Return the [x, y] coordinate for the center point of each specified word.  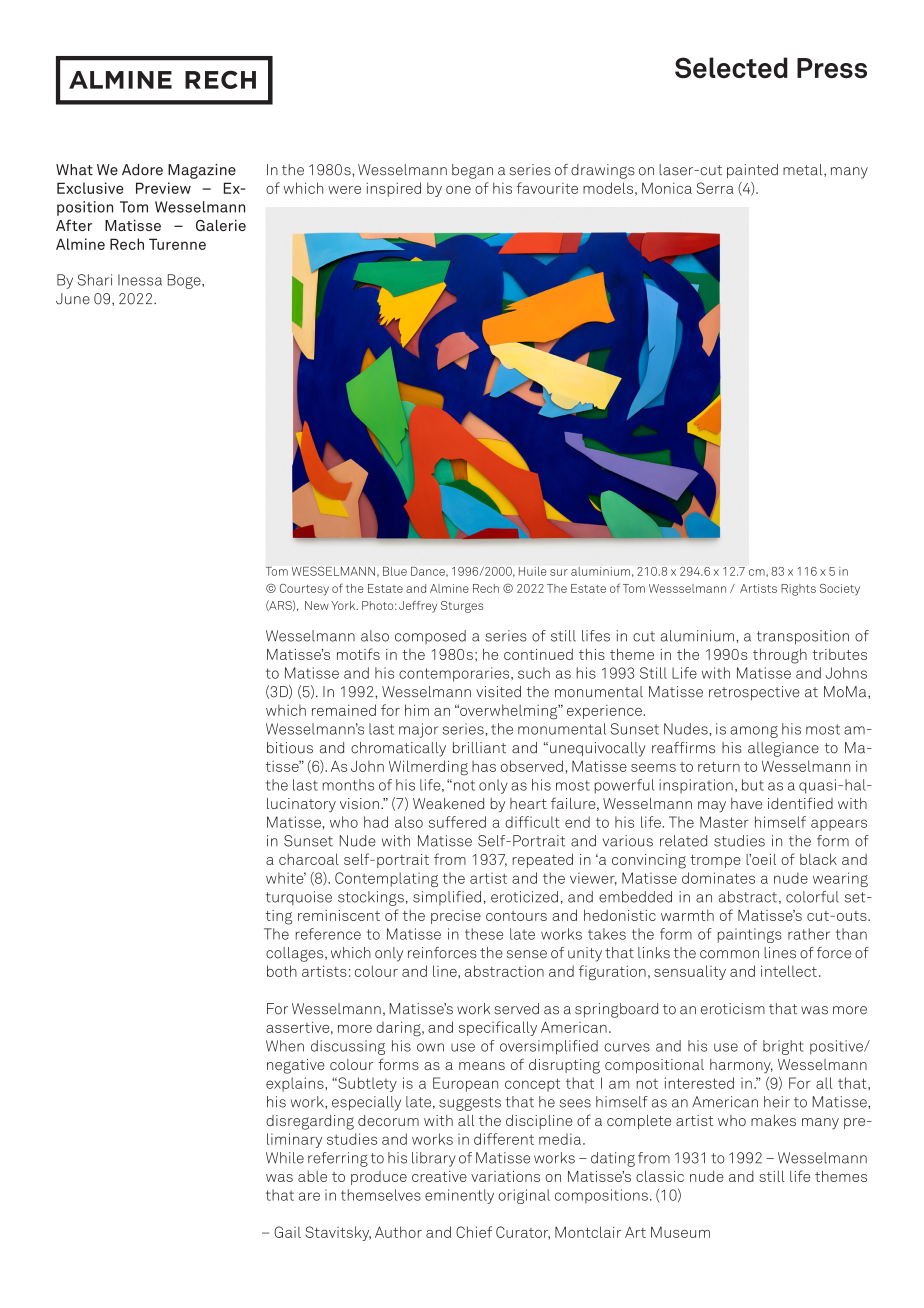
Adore [142, 170]
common [729, 954]
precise [456, 917]
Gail [287, 1232]
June [73, 299]
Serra [715, 188]
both [282, 971]
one [458, 190]
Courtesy [304, 590]
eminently [459, 1196]
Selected [731, 68]
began [472, 171]
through [780, 656]
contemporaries [455, 674]
